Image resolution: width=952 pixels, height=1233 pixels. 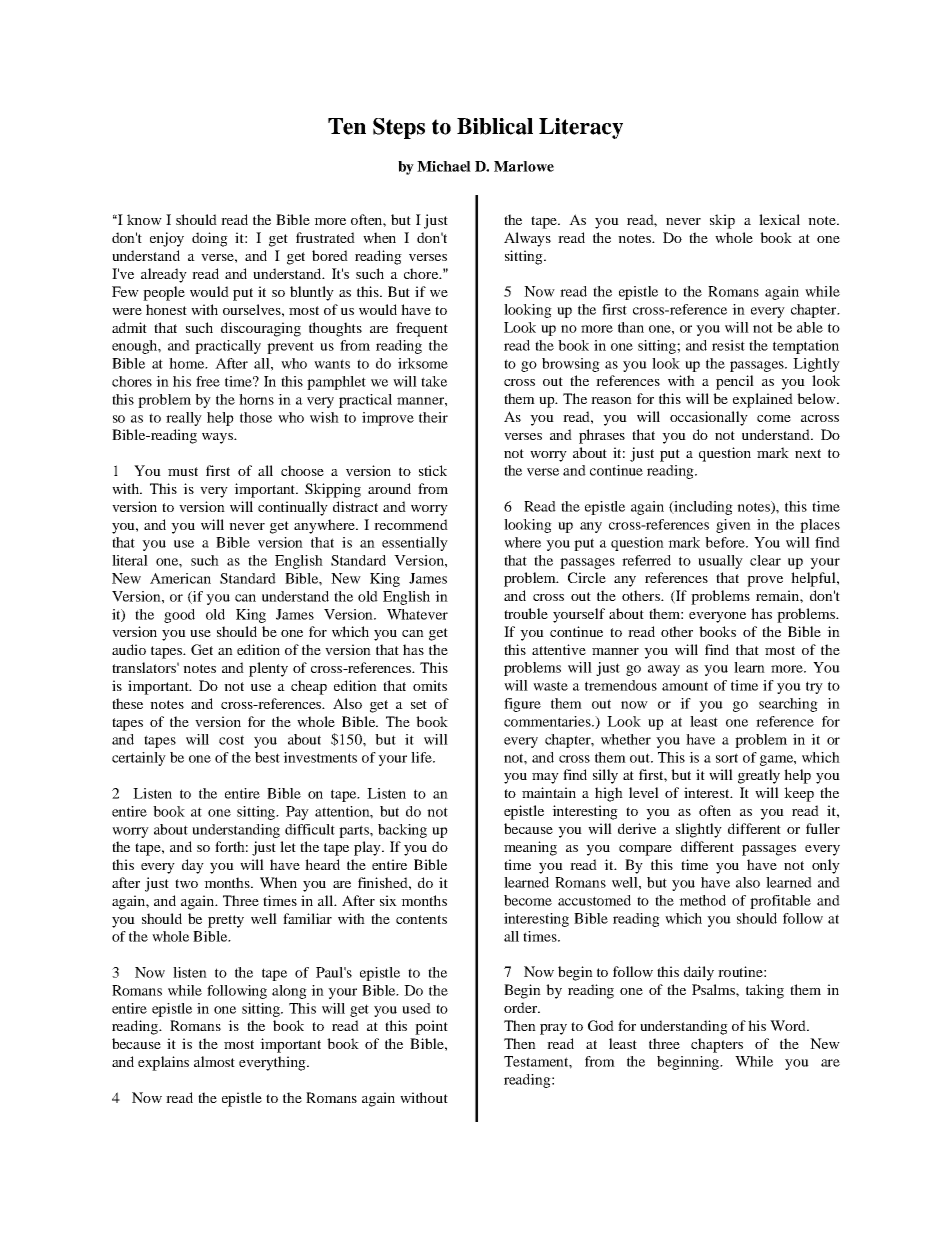 What do you see at coordinates (183, 471) in the image?
I see `must` at bounding box center [183, 471].
